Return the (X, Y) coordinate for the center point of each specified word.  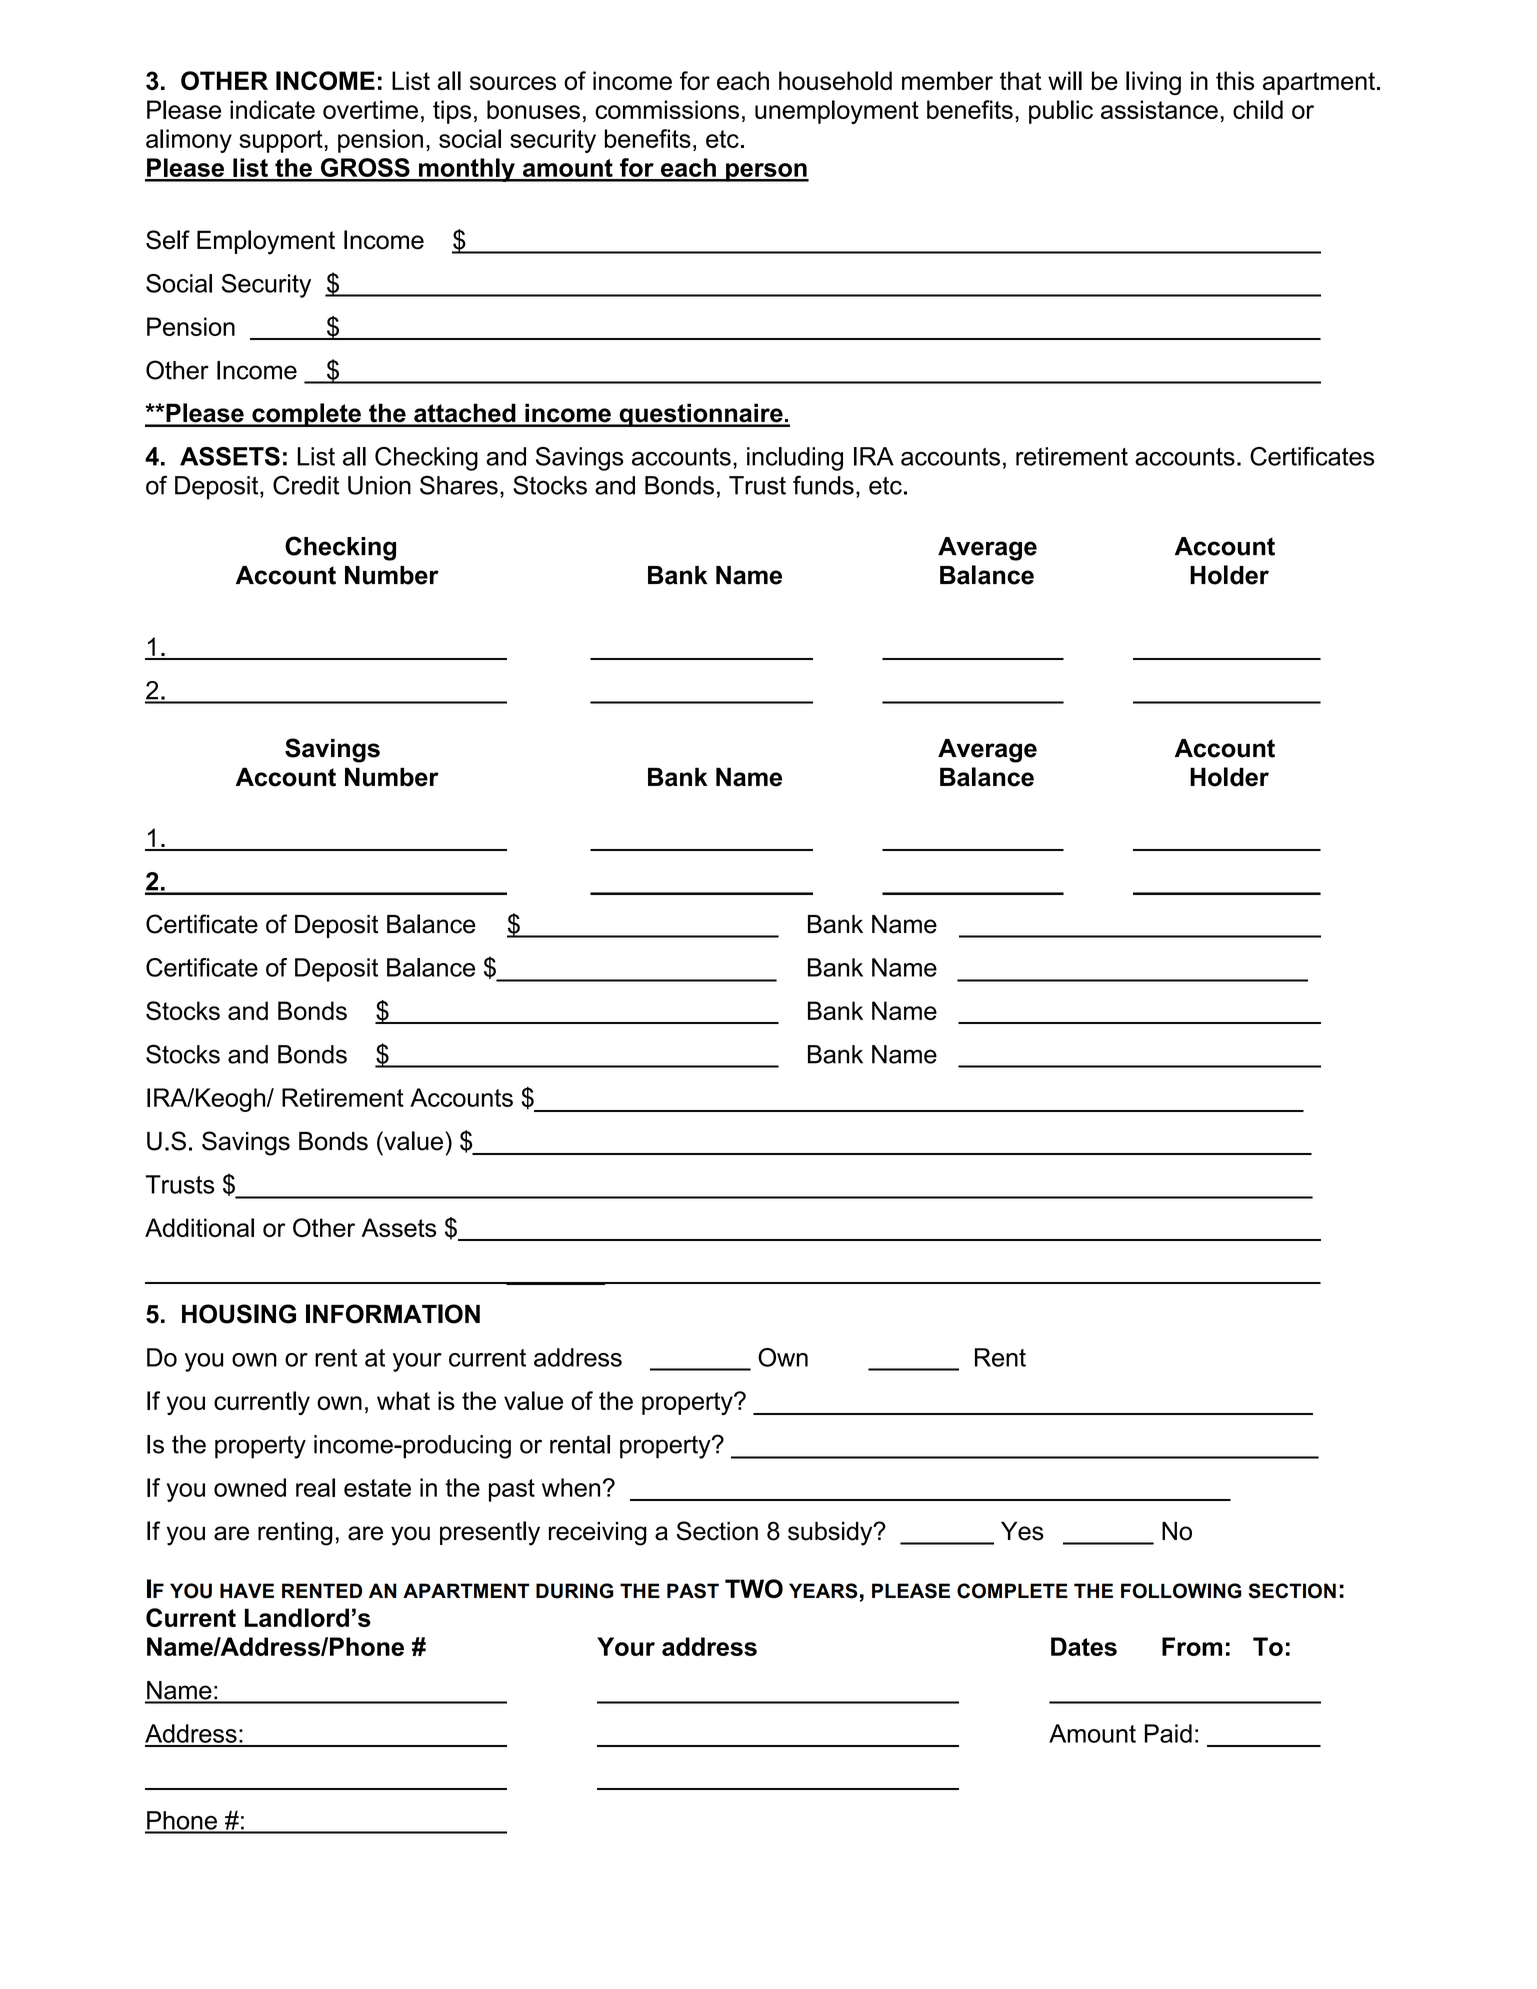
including (795, 459)
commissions (667, 109)
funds (823, 485)
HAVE (247, 1590)
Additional (199, 1227)
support (282, 141)
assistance (1159, 109)
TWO (754, 1588)
